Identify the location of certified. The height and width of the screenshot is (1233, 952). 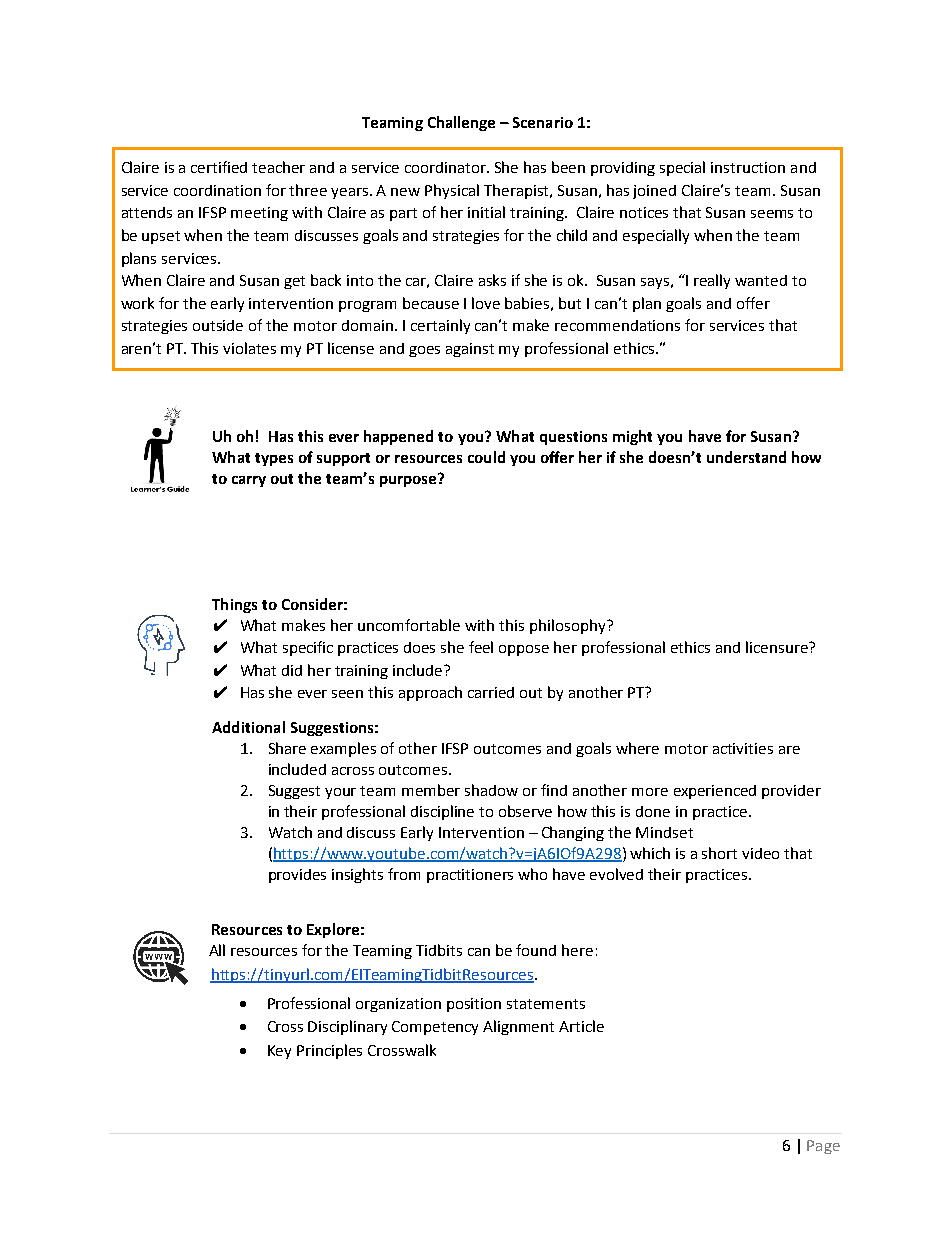
(219, 167).
